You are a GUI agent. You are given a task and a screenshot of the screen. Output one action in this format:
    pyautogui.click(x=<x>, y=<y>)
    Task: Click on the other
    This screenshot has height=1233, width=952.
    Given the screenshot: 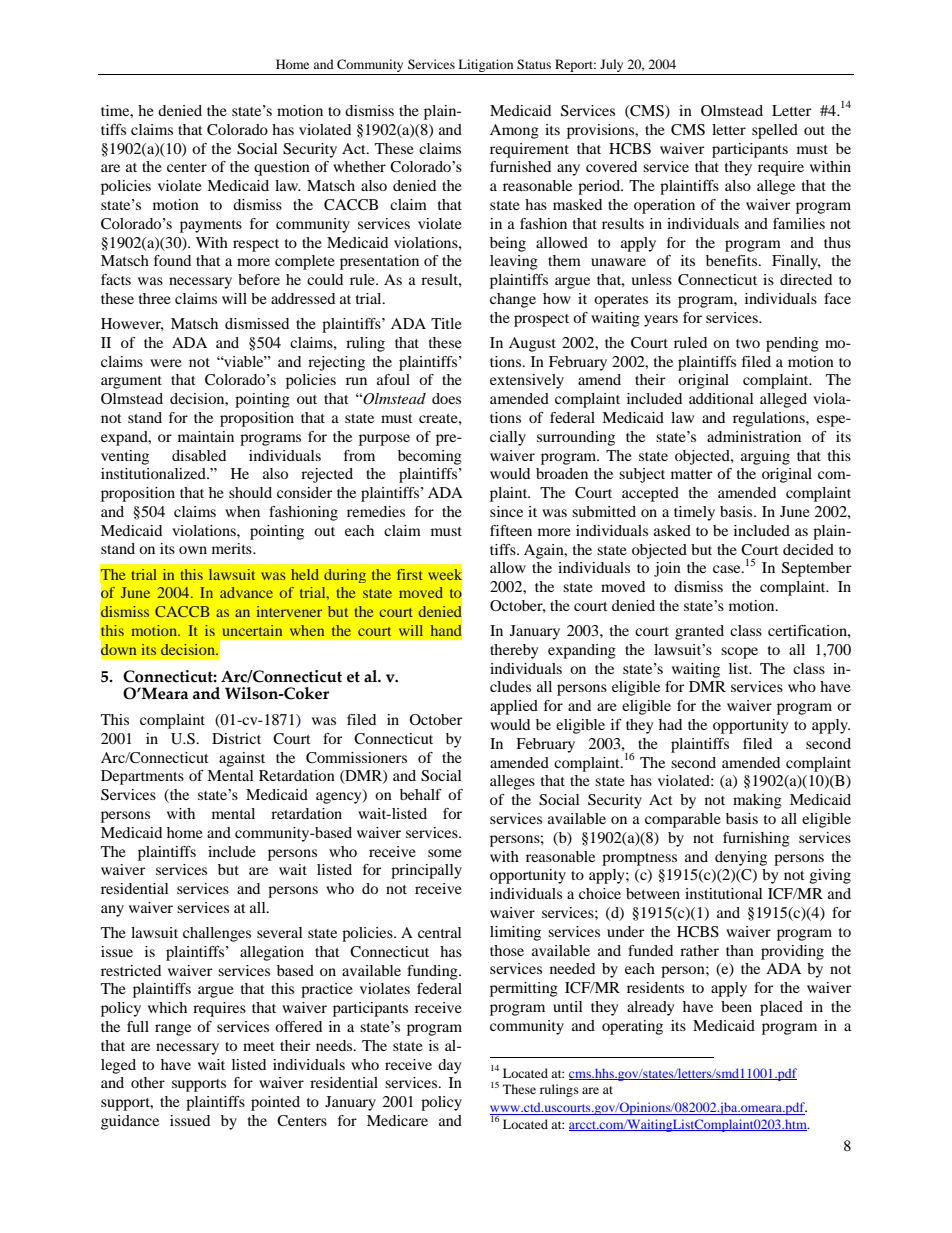 What is the action you would take?
    pyautogui.click(x=148, y=1082)
